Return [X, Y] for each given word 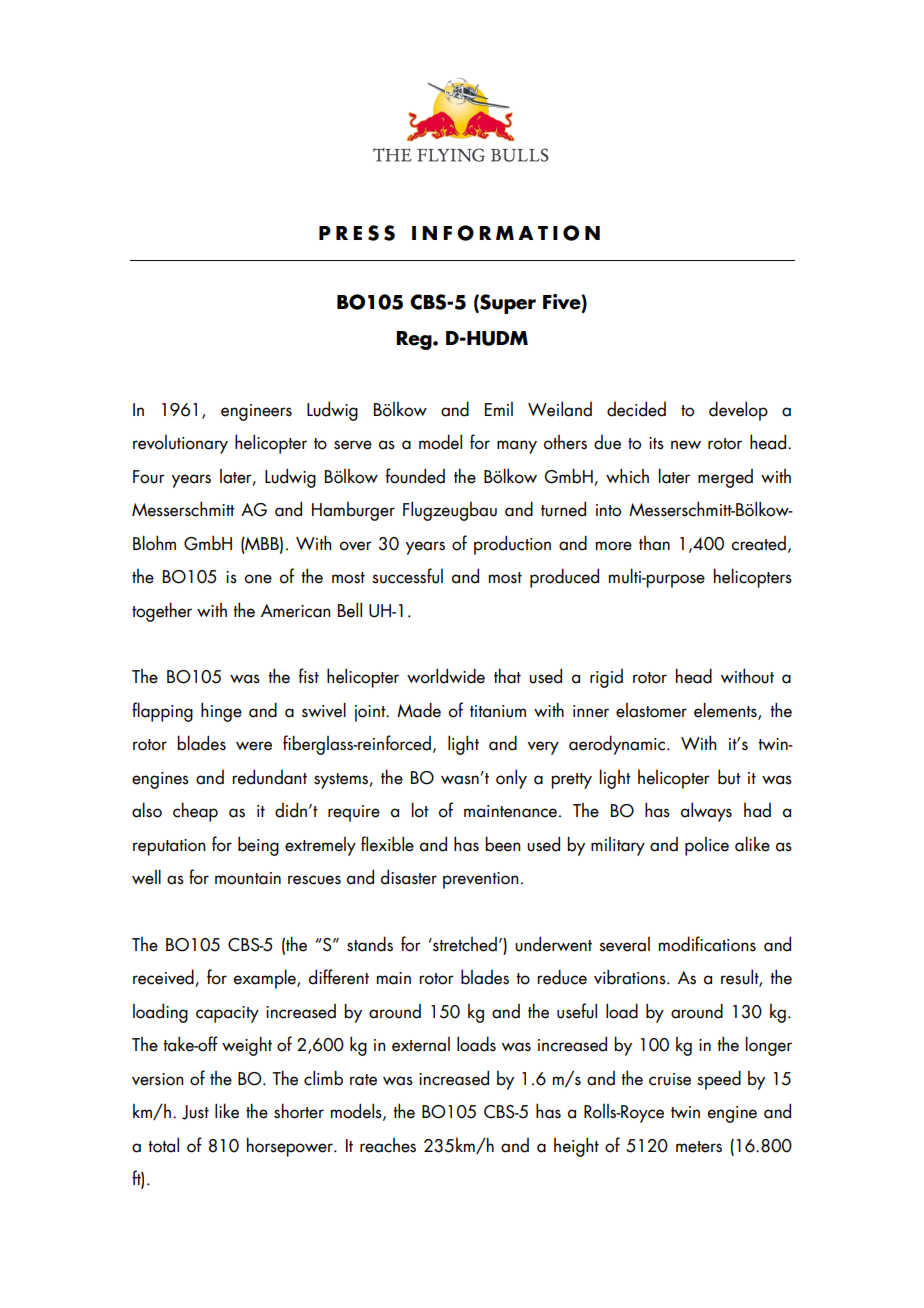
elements [726, 711]
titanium [498, 711]
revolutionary [180, 444]
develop [738, 411]
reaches [388, 1145]
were [254, 746]
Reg [415, 340]
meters [699, 1147]
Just [195, 1112]
